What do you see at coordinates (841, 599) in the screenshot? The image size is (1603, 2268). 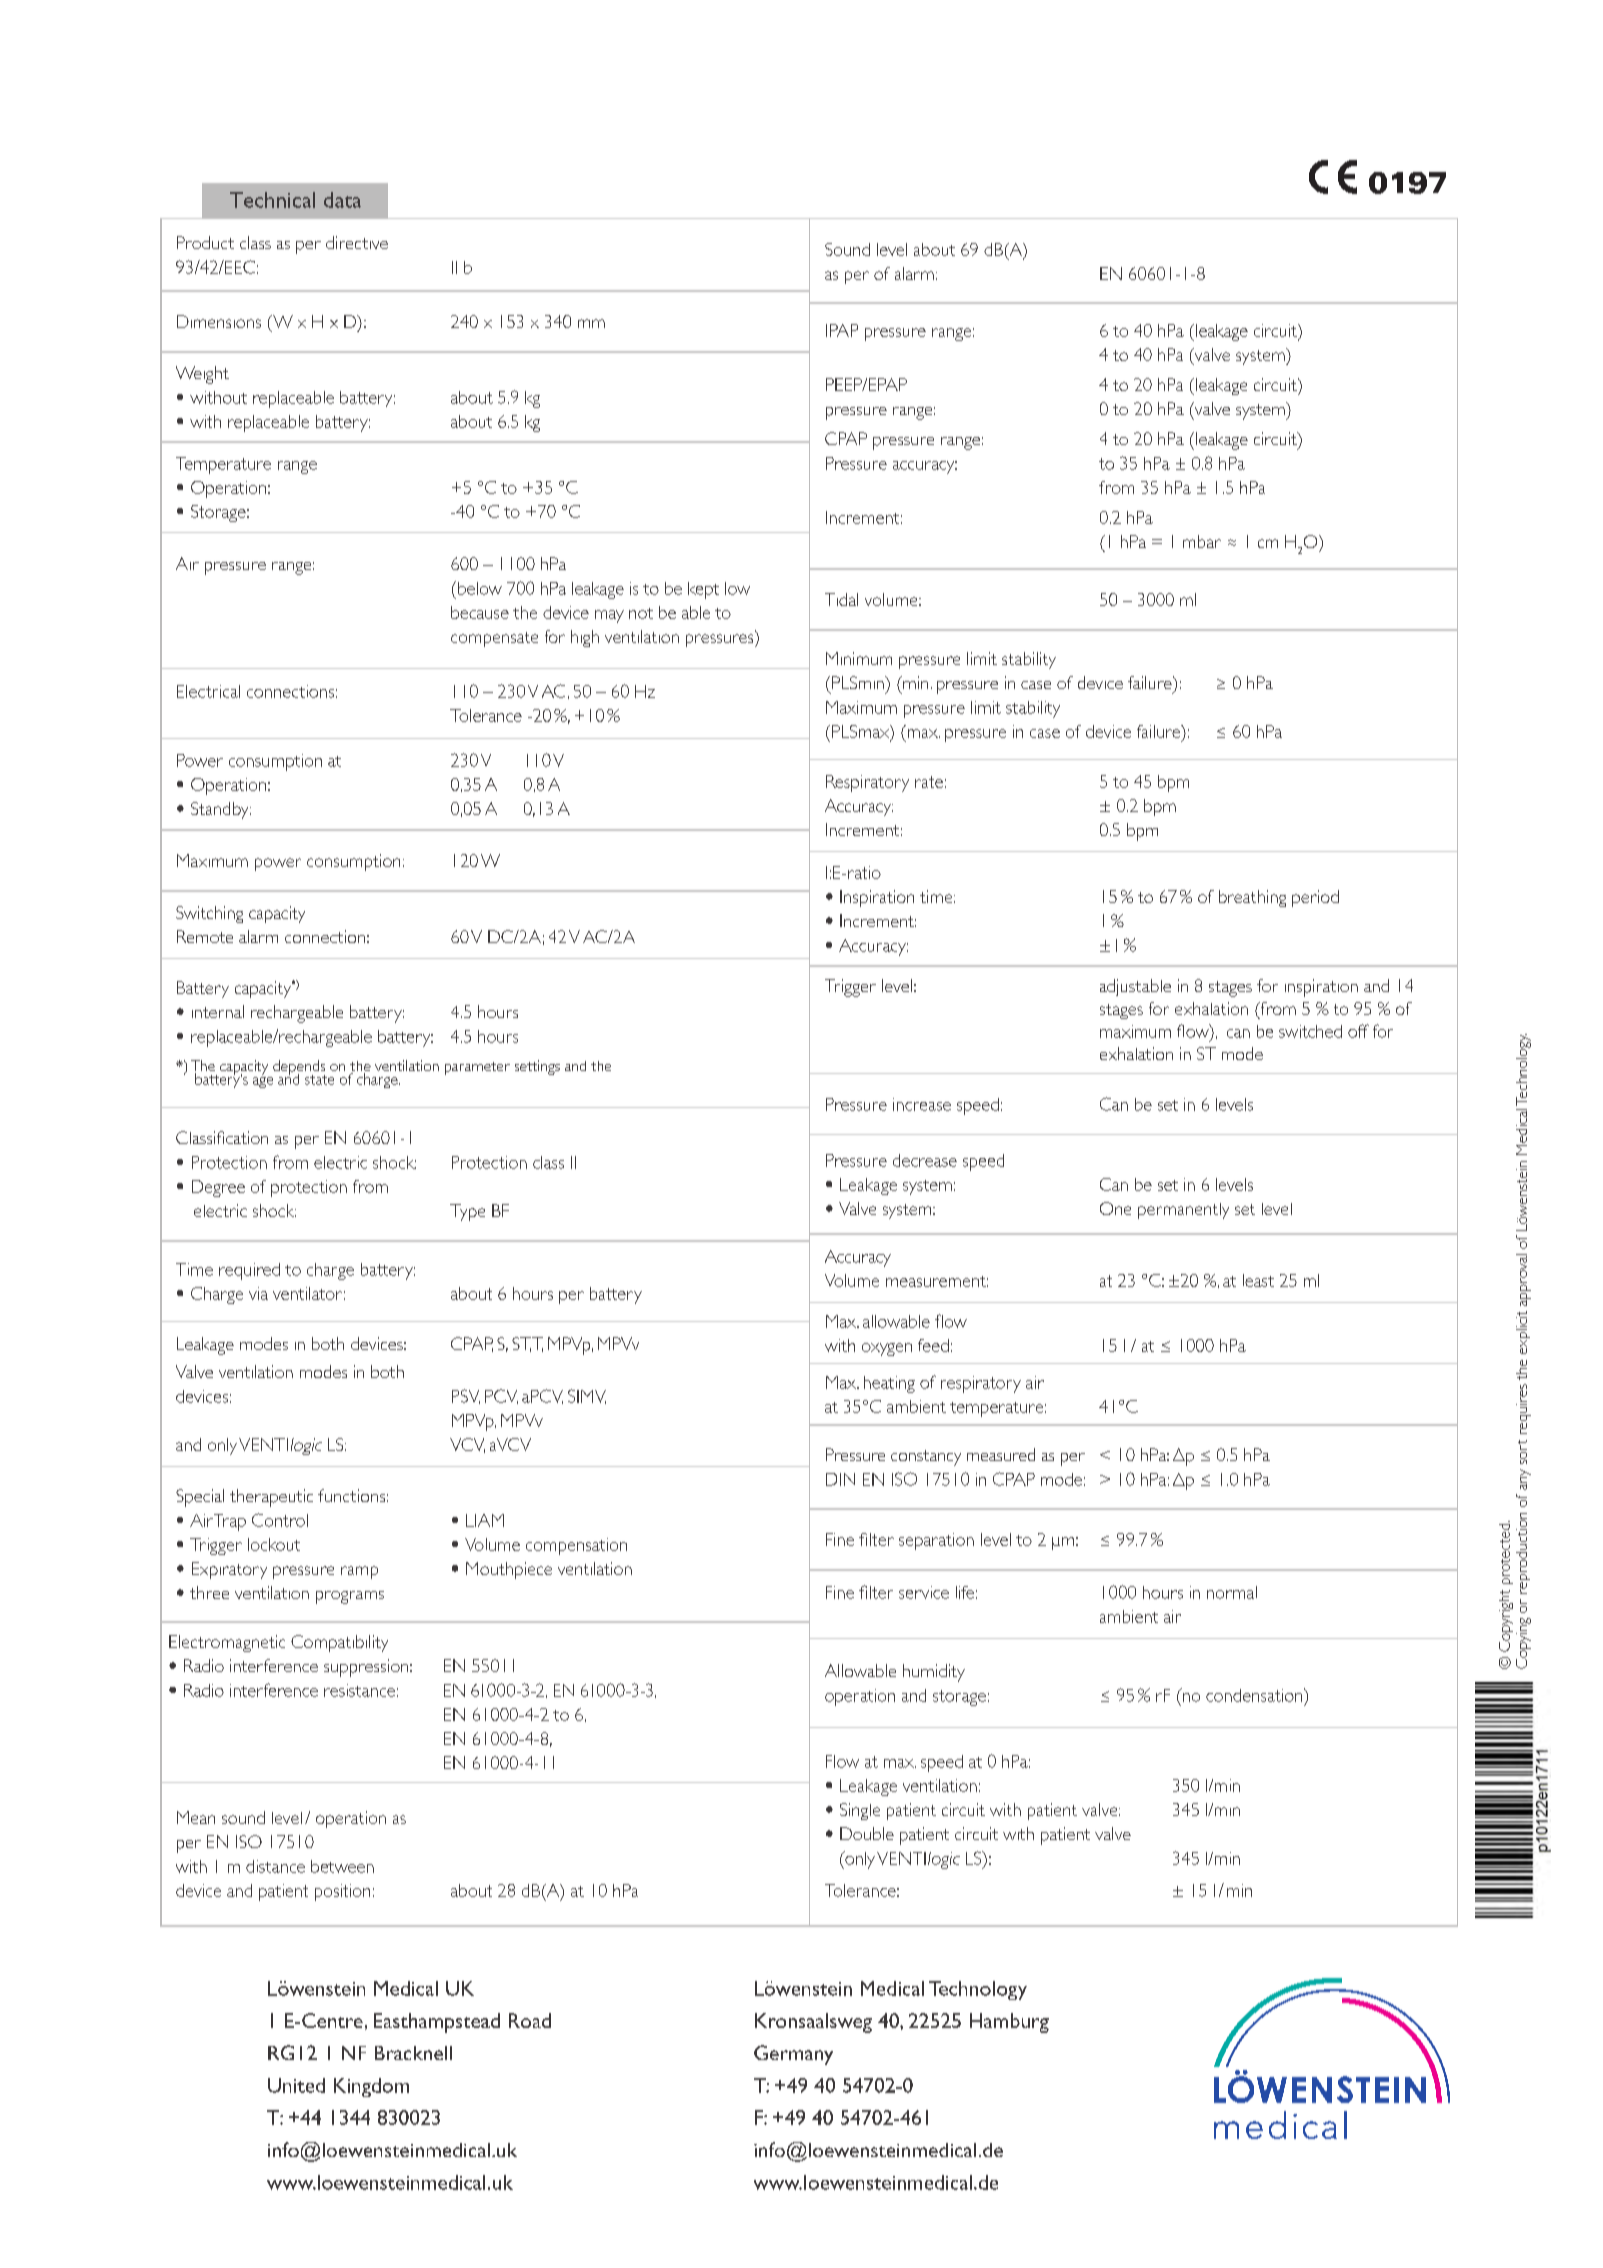 I see `Tidal` at bounding box center [841, 599].
